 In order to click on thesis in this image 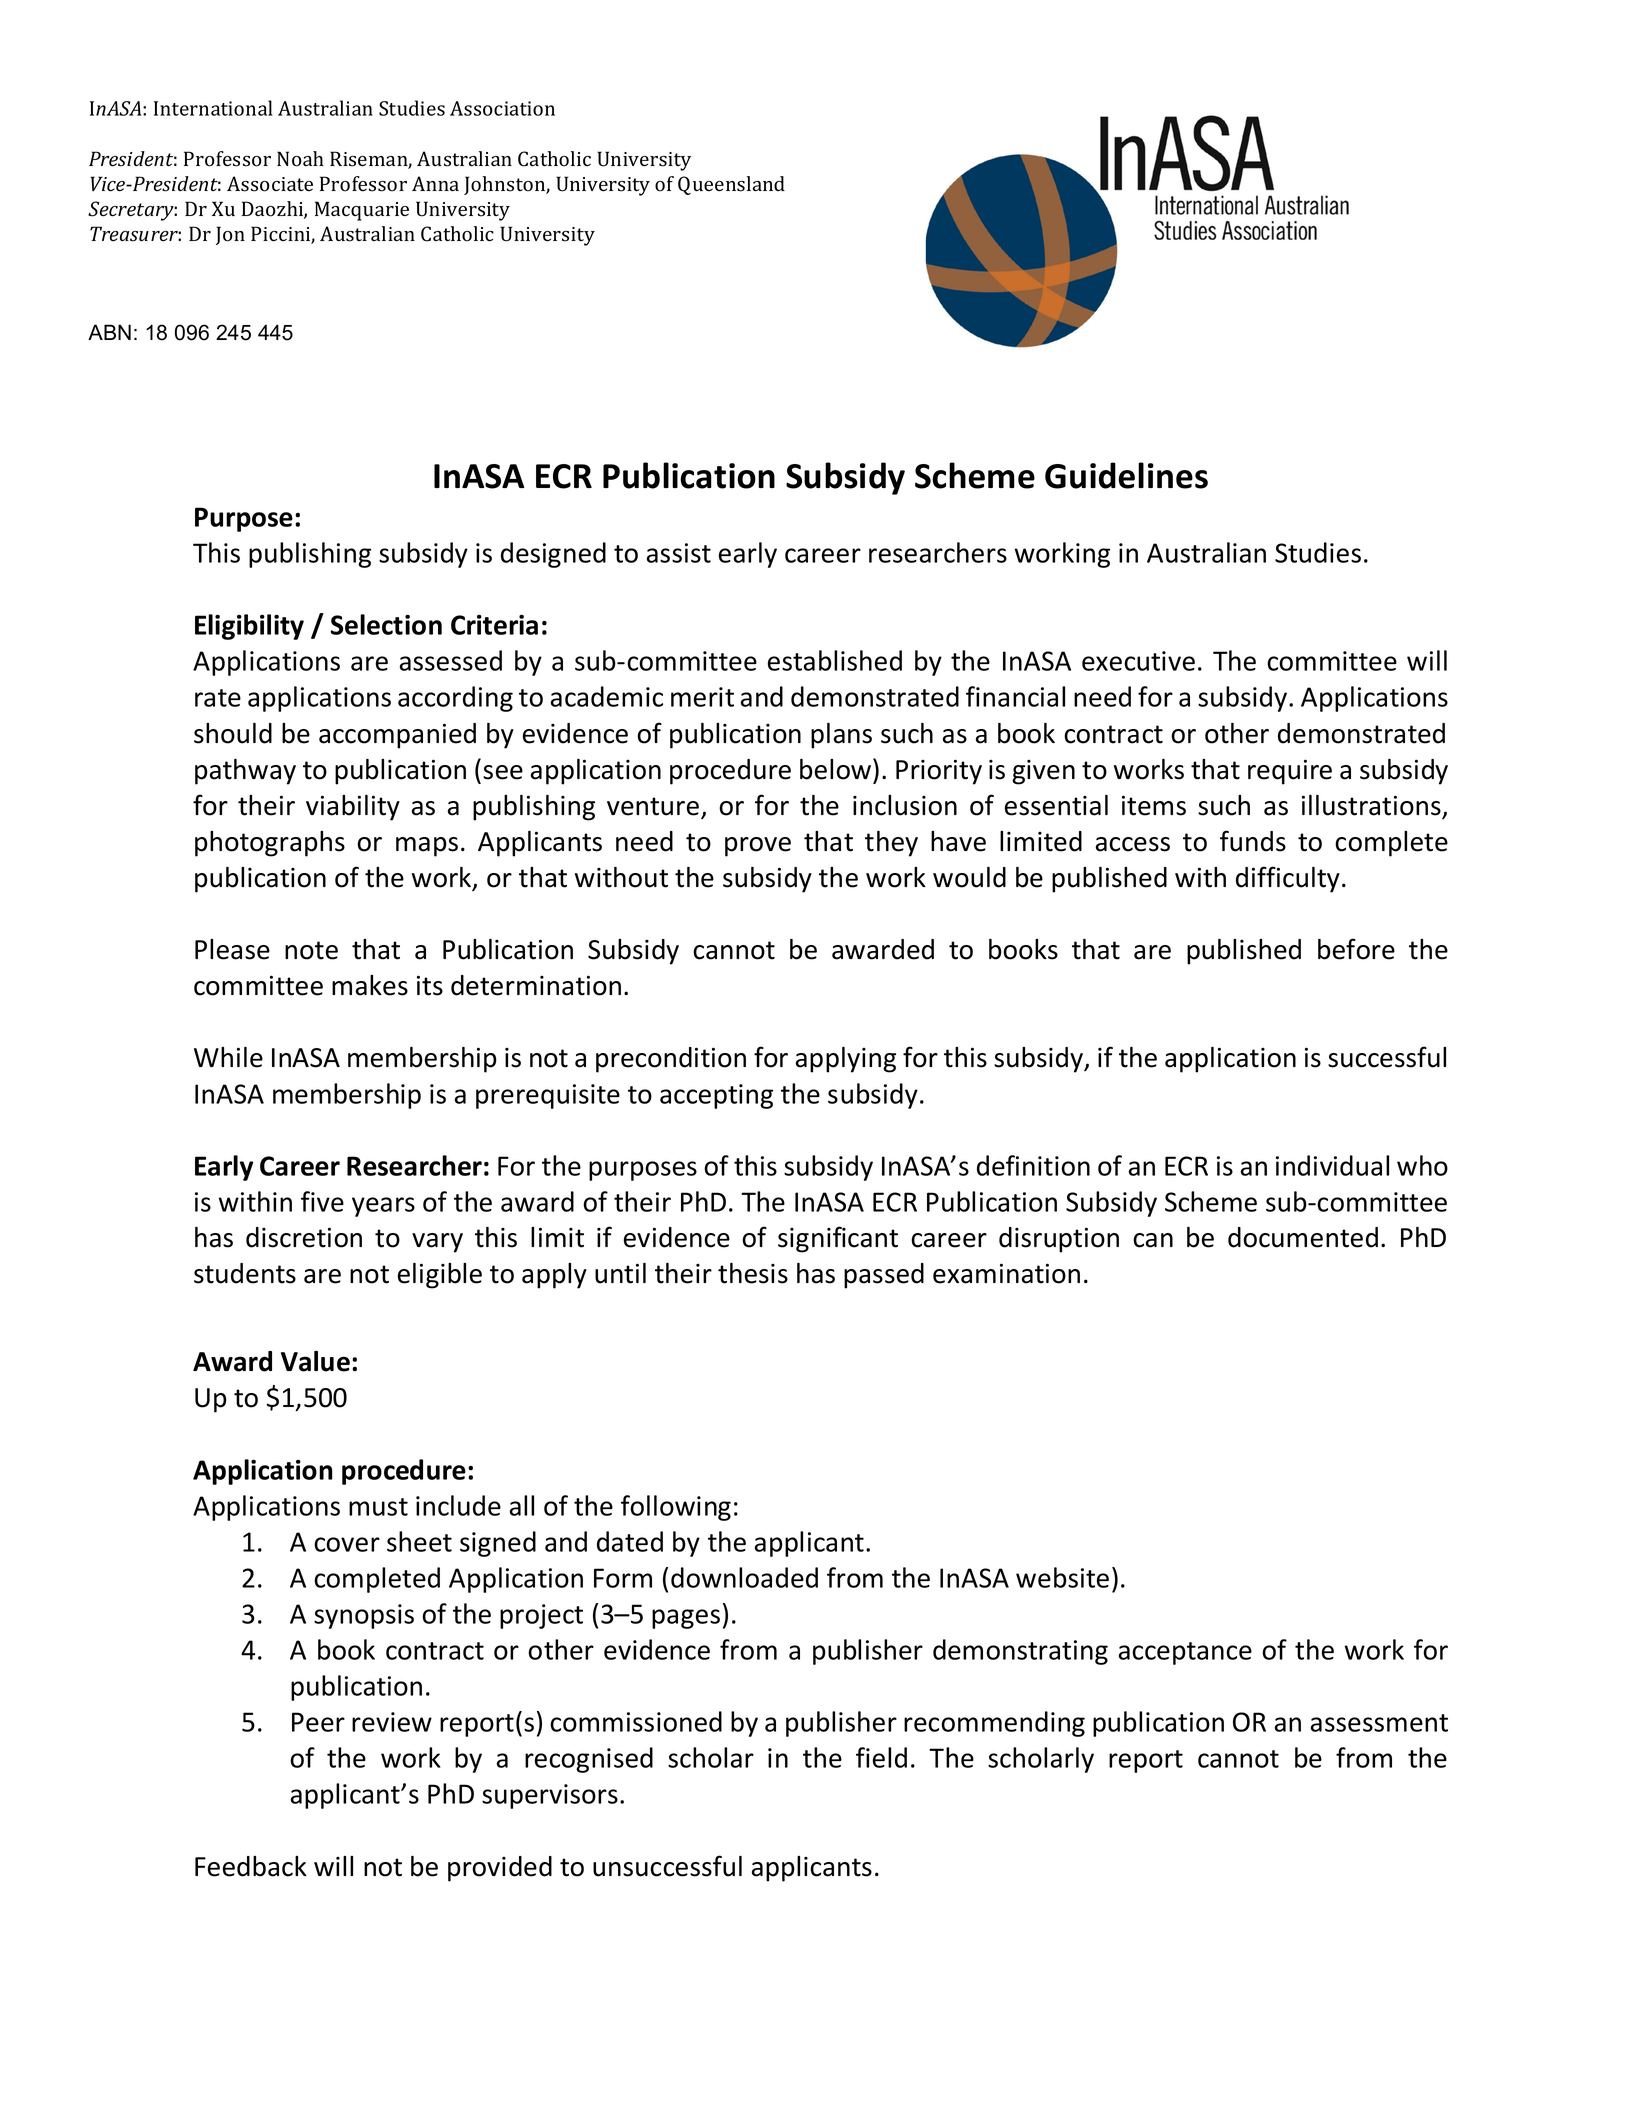, I will do `click(753, 1273)`.
